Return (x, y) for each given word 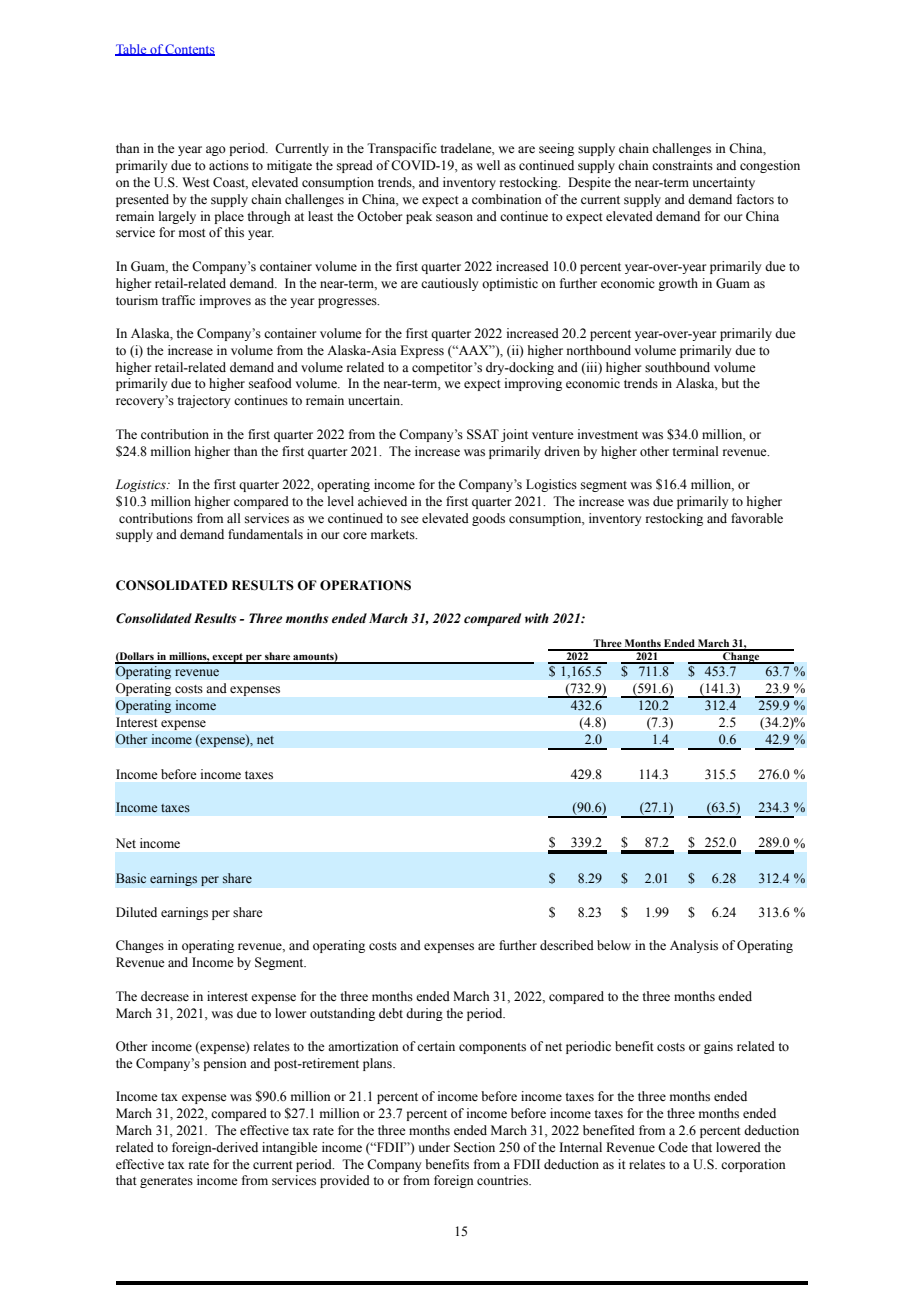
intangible (290, 1148)
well (488, 165)
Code (673, 1147)
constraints (682, 165)
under (434, 1147)
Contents (189, 50)
